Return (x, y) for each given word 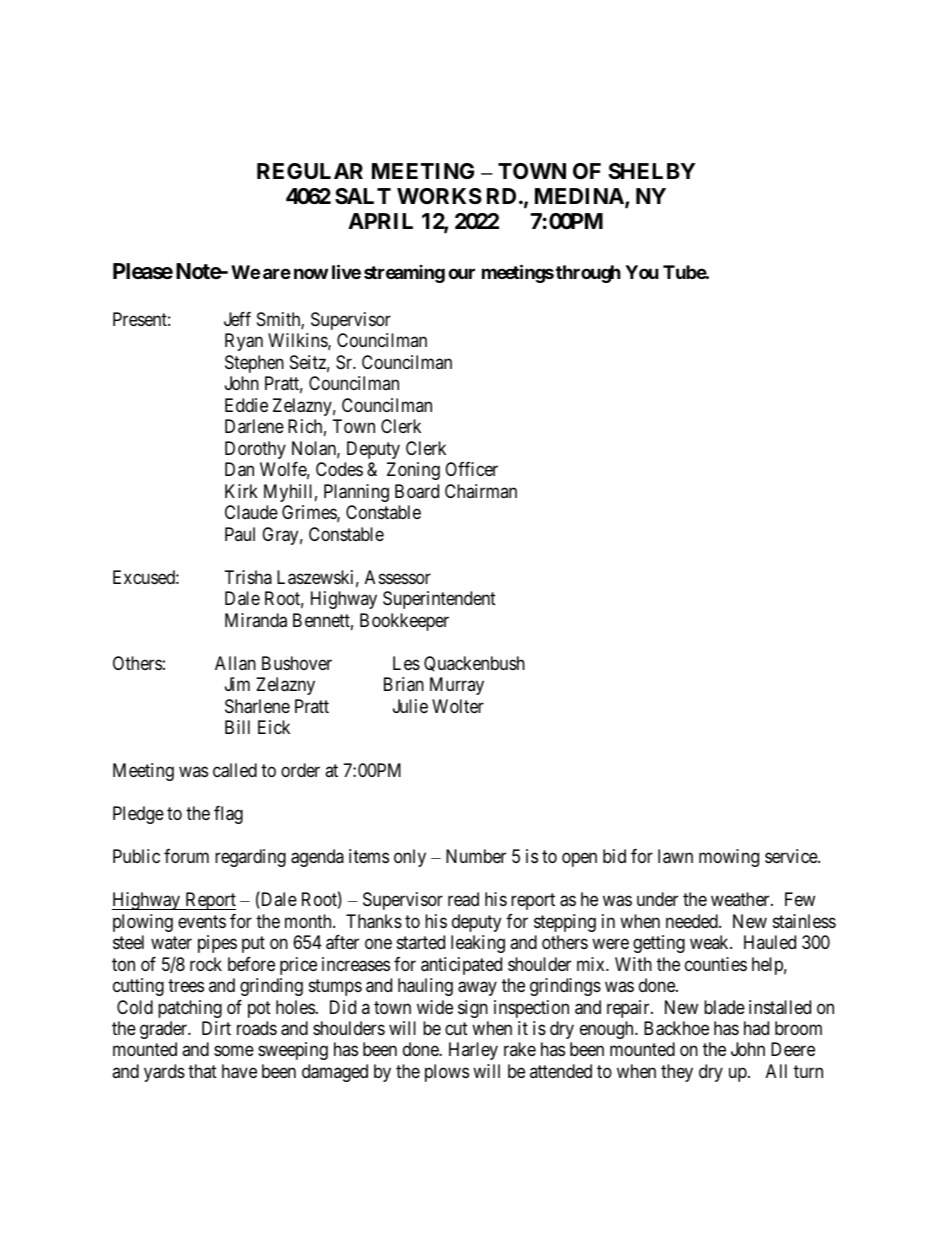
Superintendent (439, 600)
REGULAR (310, 171)
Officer (471, 469)
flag (228, 815)
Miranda (256, 620)
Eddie (246, 405)
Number (476, 856)
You (642, 272)
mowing (729, 858)
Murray (457, 686)
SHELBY (651, 171)
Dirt (216, 1028)
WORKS (439, 196)
